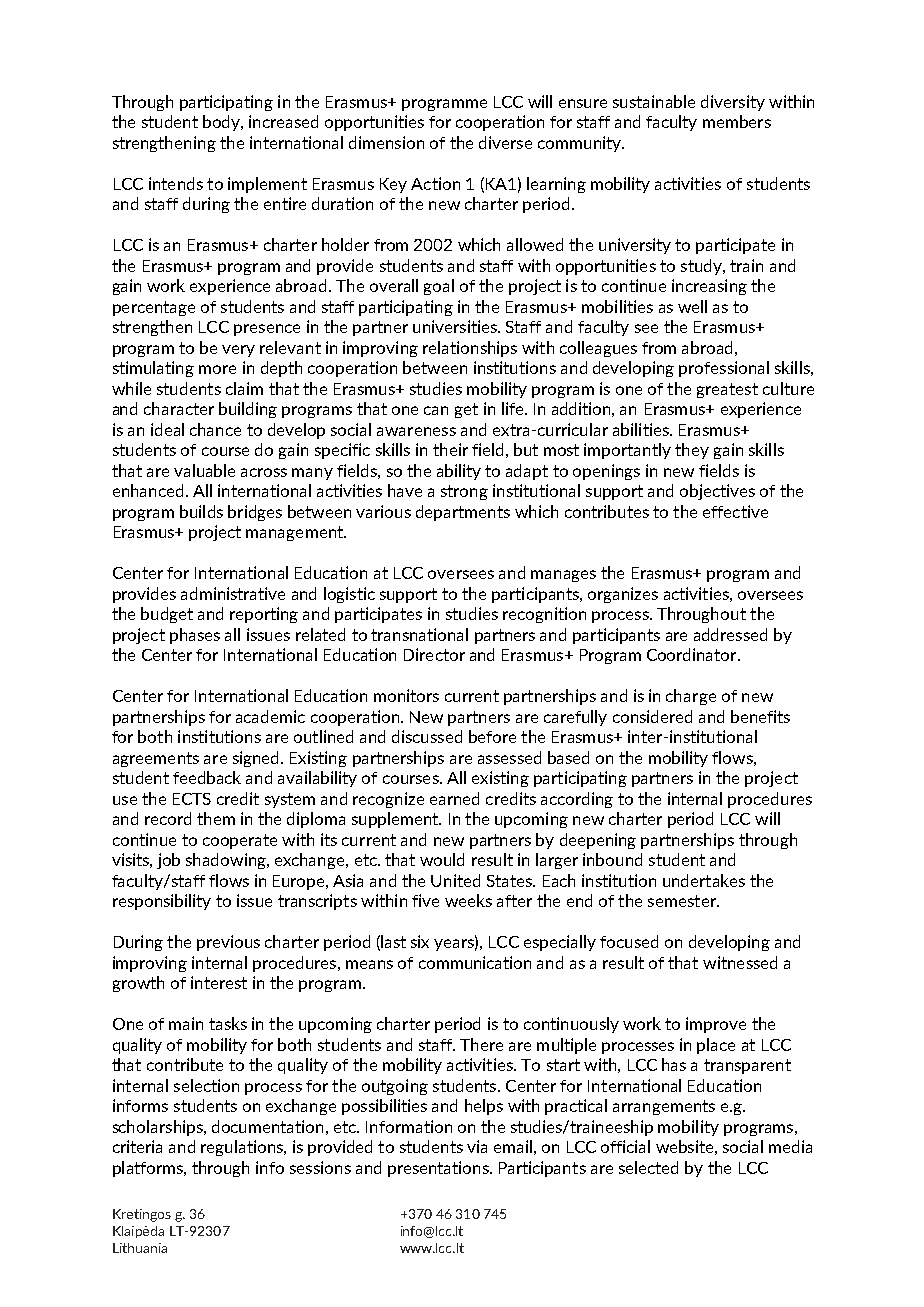 This document has width=924, height=1307. What do you see at coordinates (704, 880) in the document?
I see `undertakes` at bounding box center [704, 880].
